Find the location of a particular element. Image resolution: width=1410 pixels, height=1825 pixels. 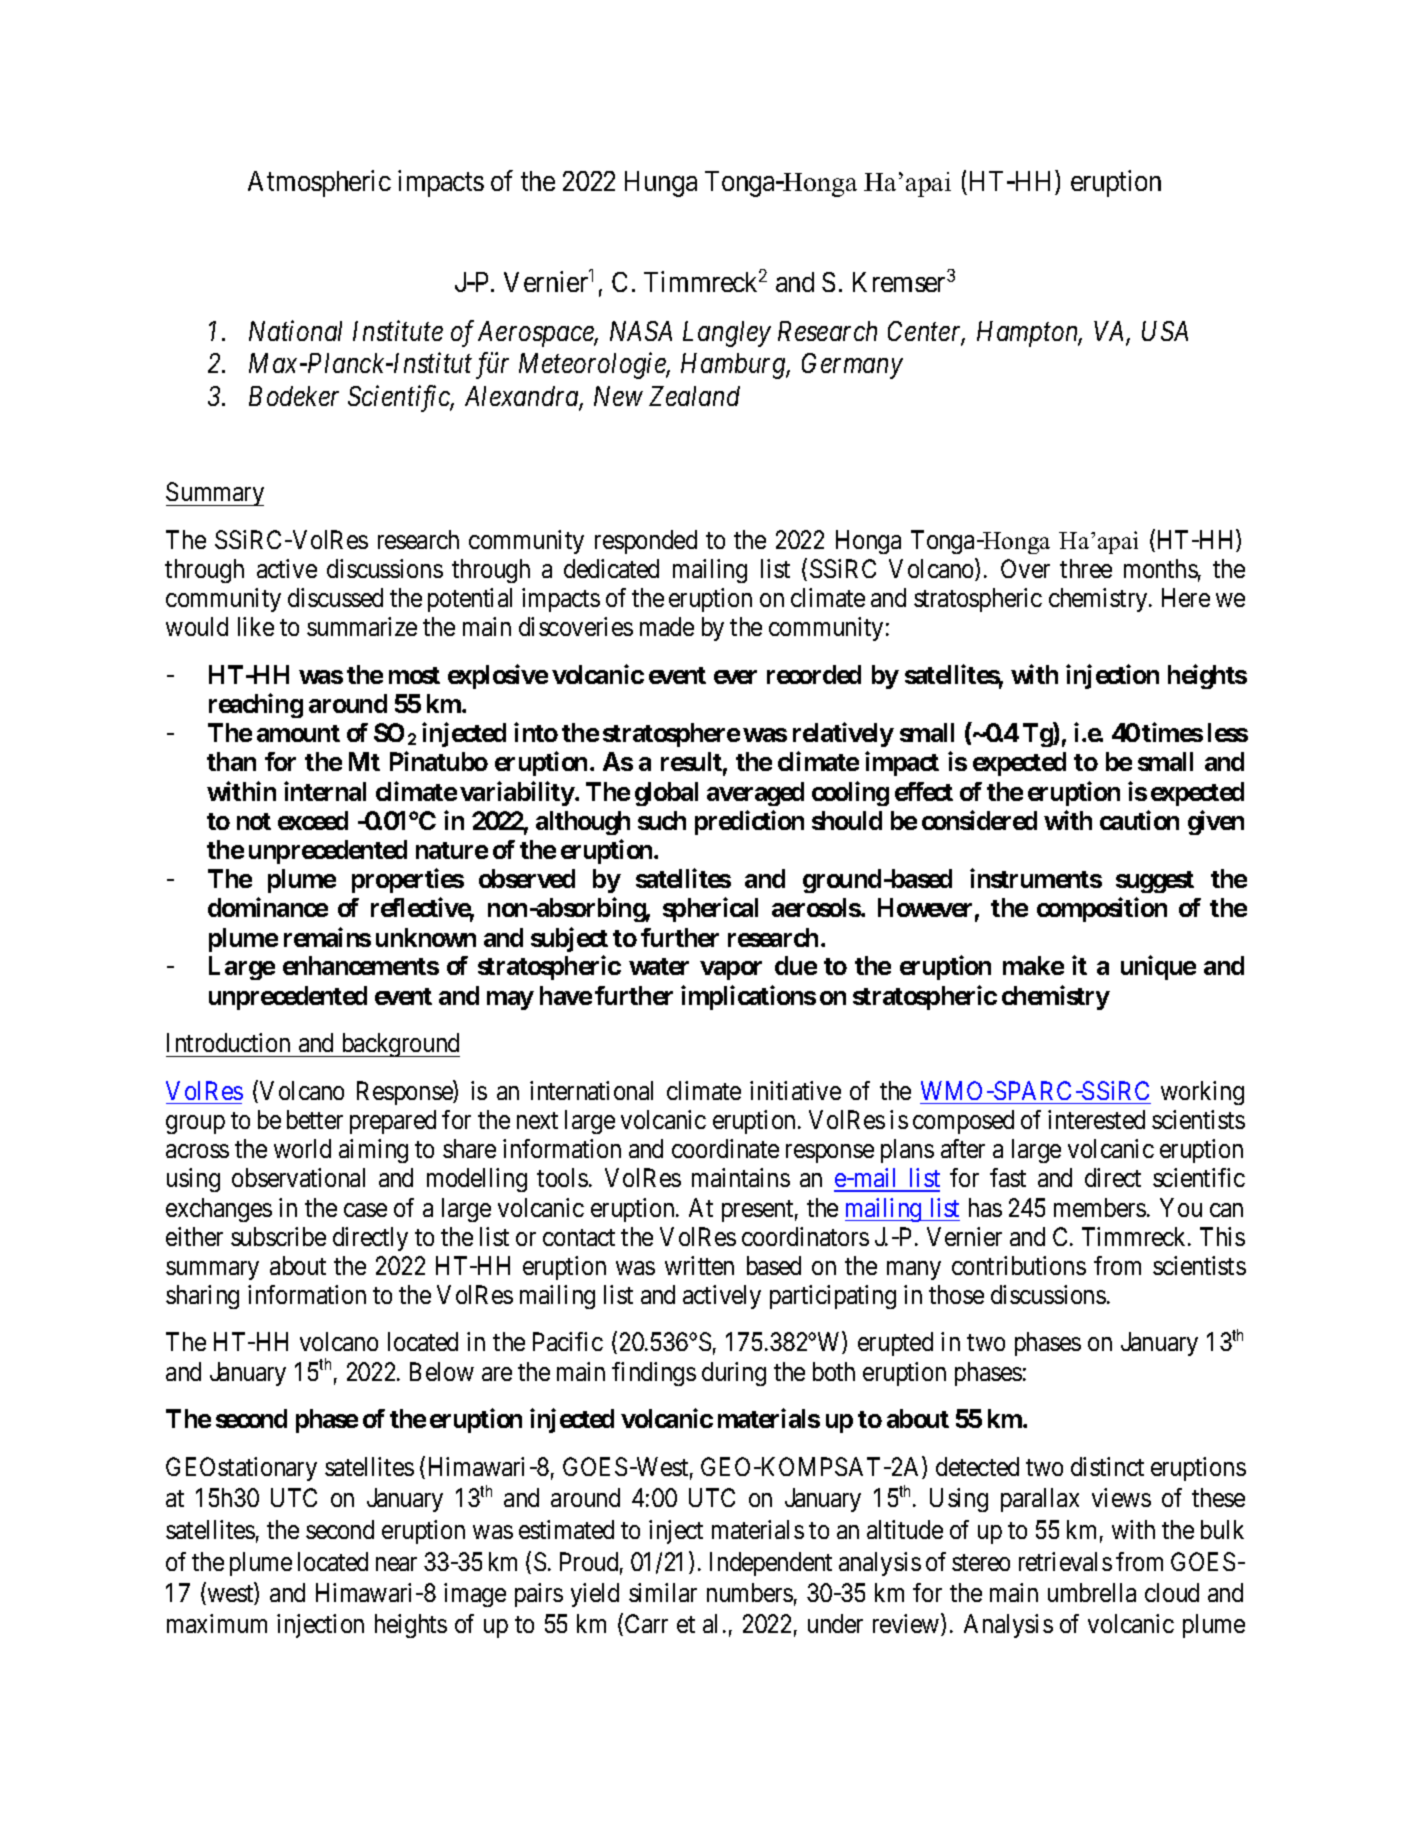

cloud is located at coordinates (1172, 1592).
